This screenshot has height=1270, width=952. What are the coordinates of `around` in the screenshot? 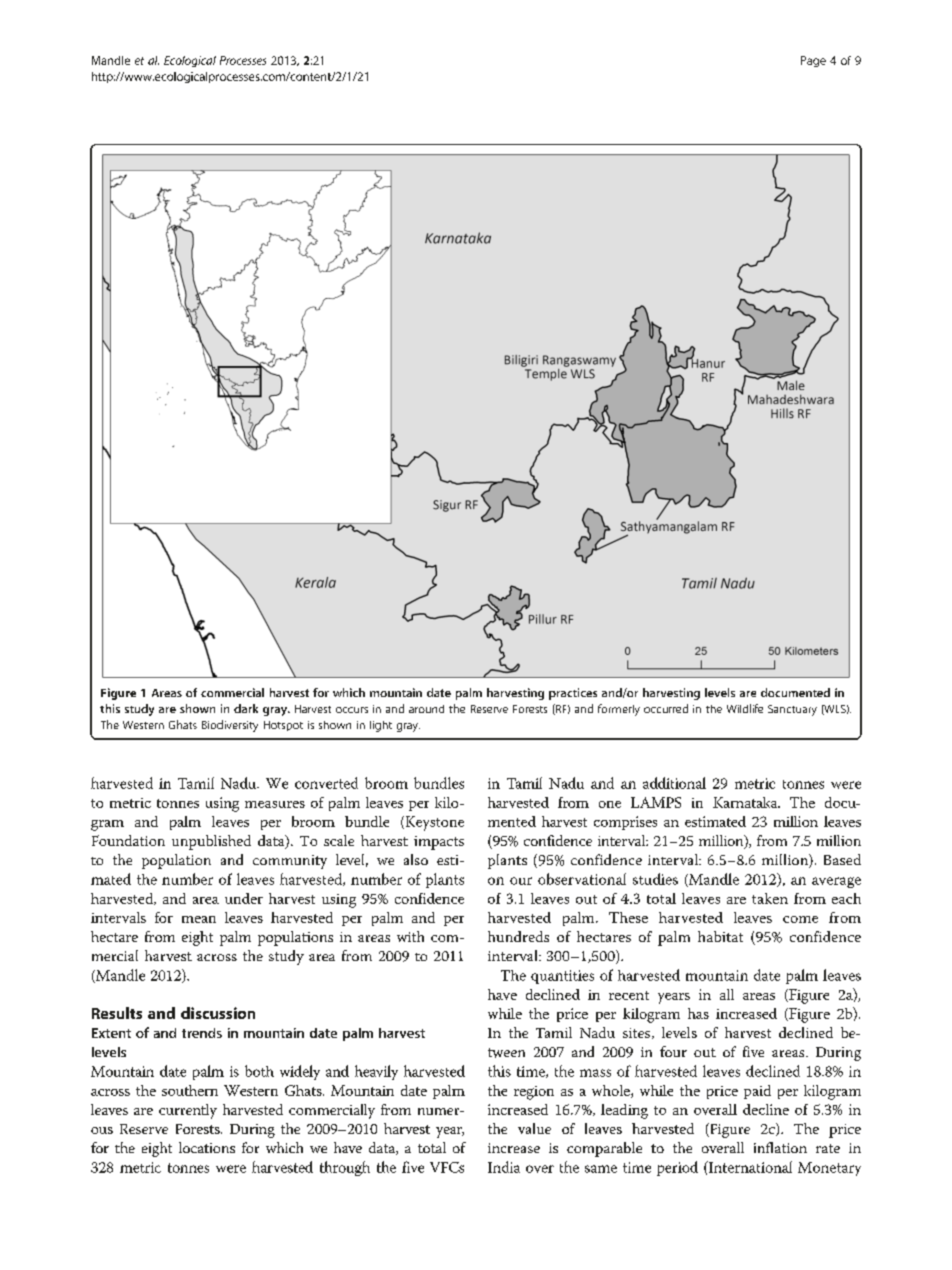 It's located at (426, 709).
